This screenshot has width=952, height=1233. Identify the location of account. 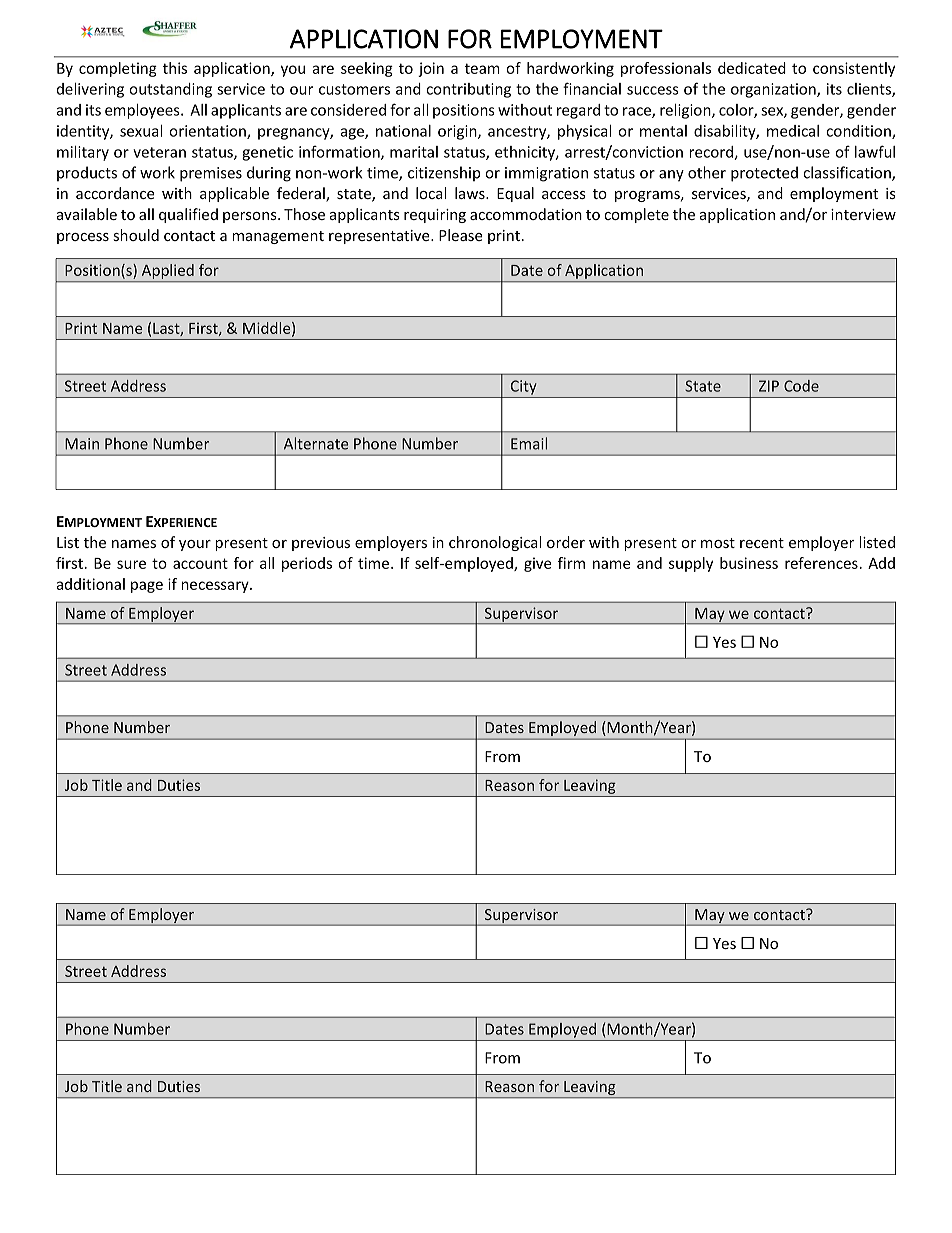
(200, 563).
